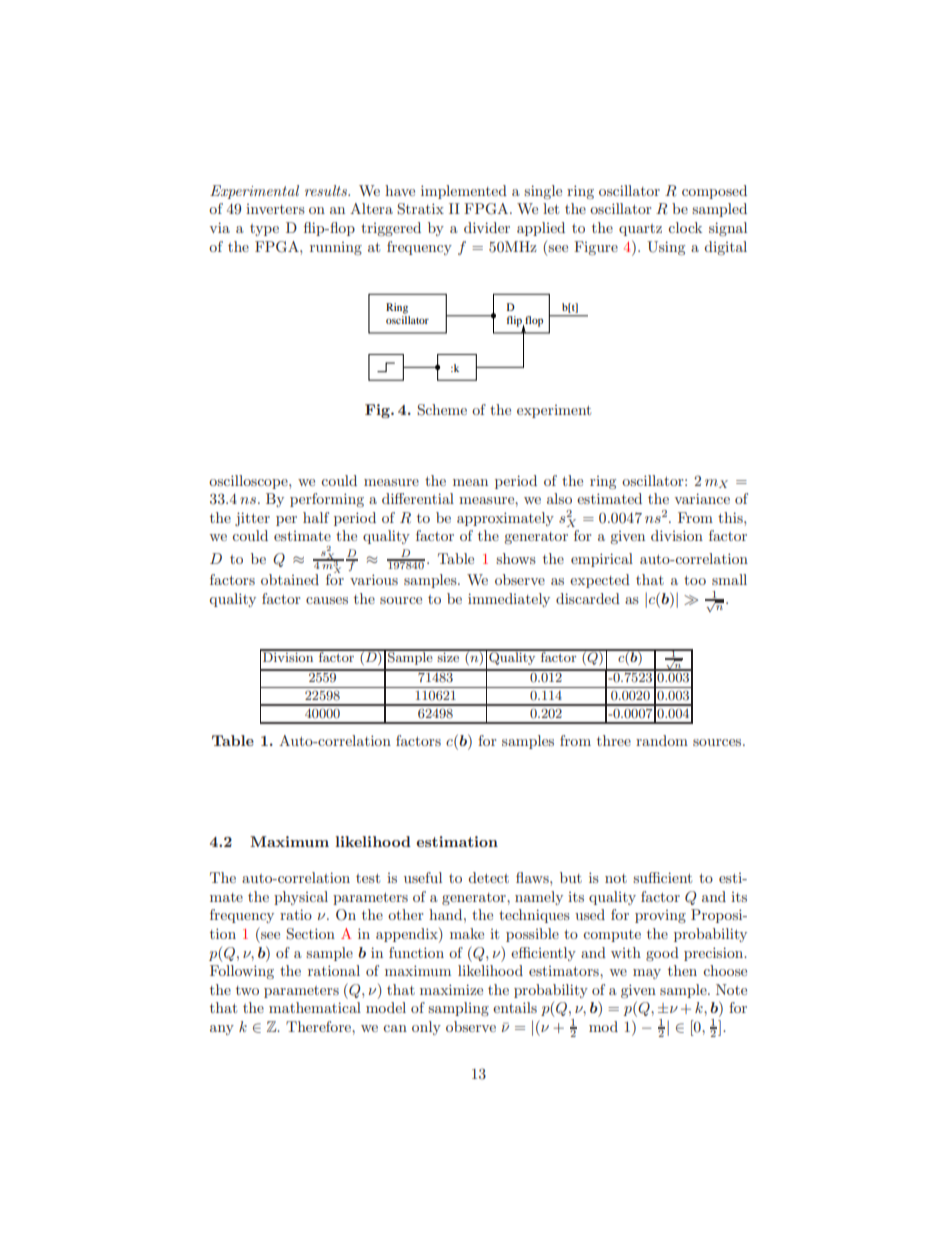 This image has width=952, height=1233. I want to click on clock, so click(685, 227).
